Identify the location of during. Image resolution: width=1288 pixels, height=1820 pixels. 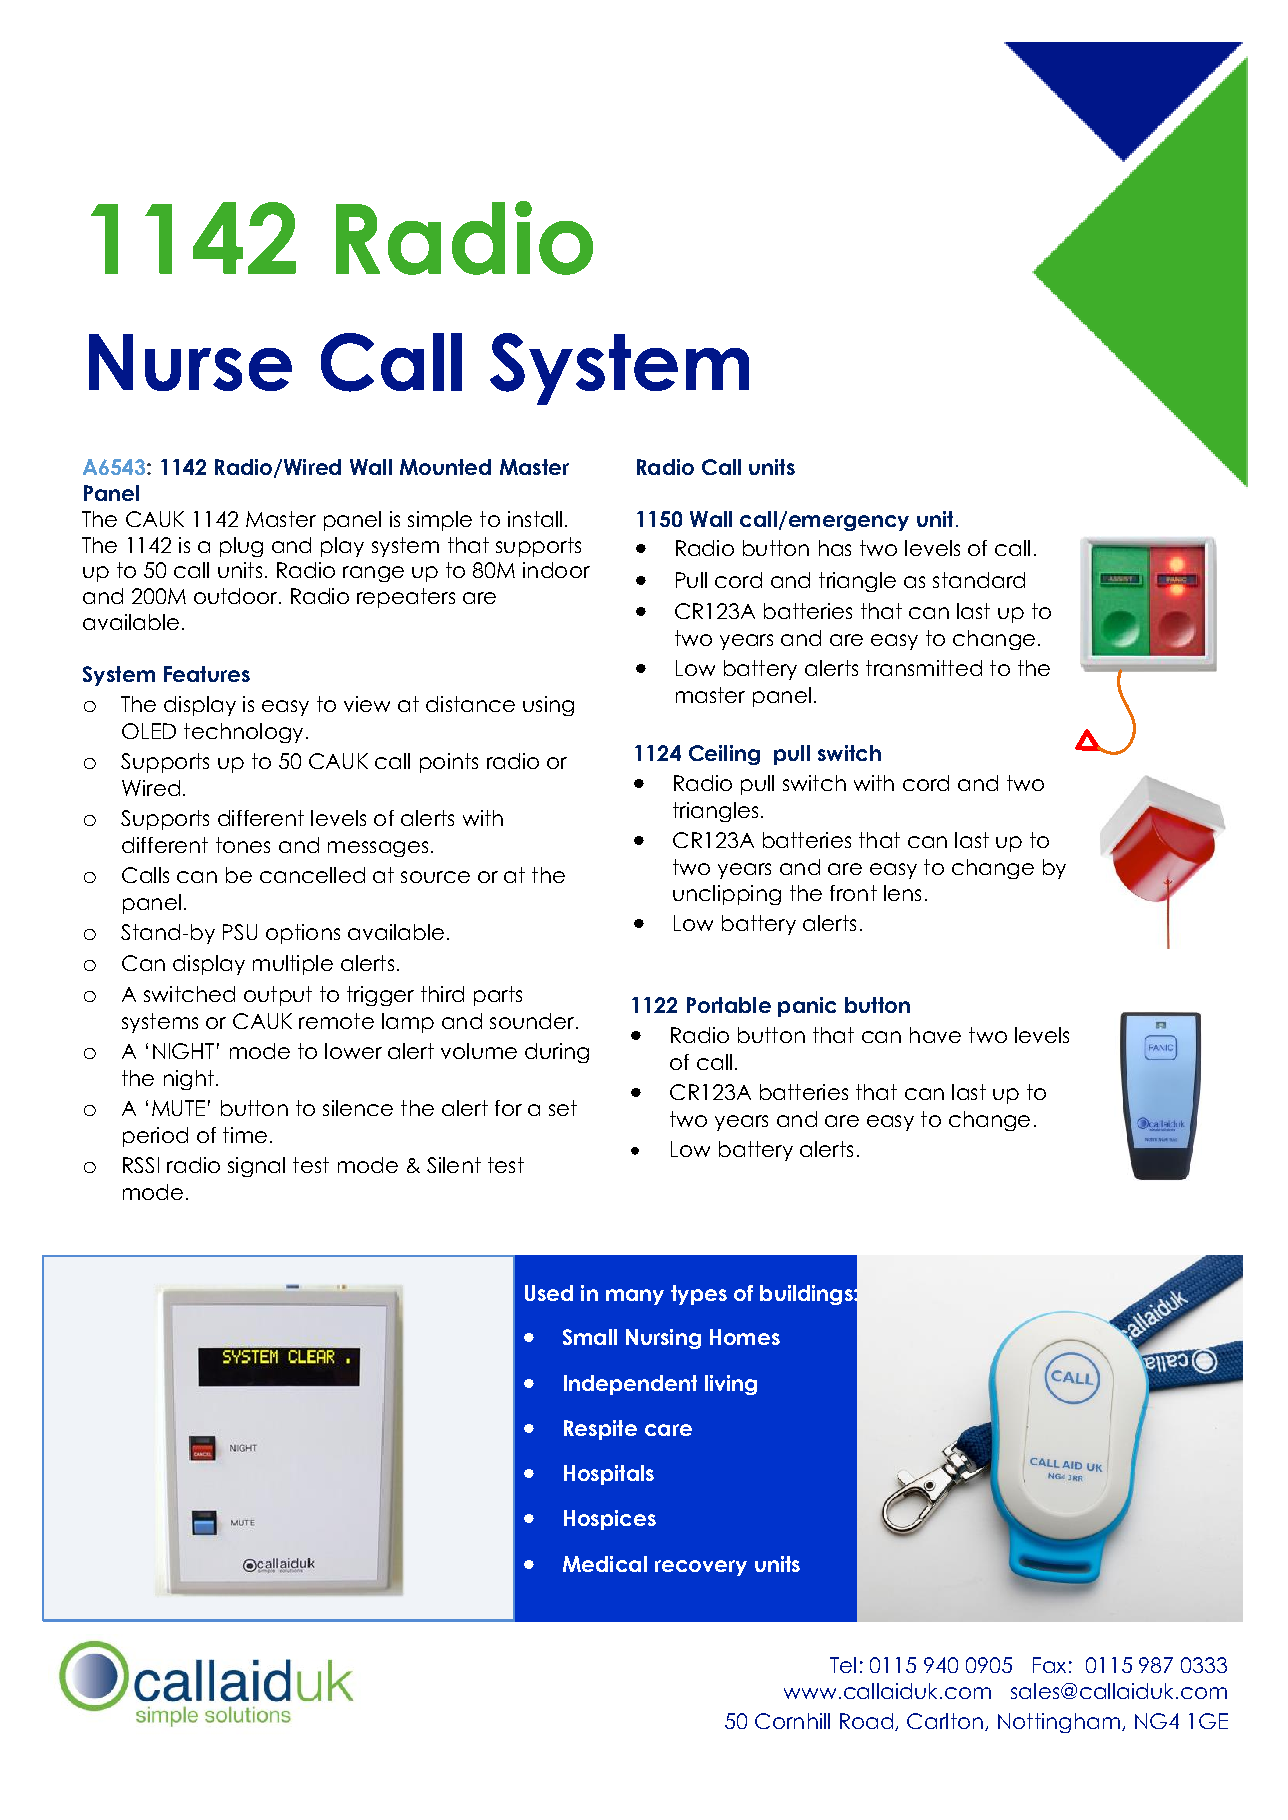
(557, 1053).
